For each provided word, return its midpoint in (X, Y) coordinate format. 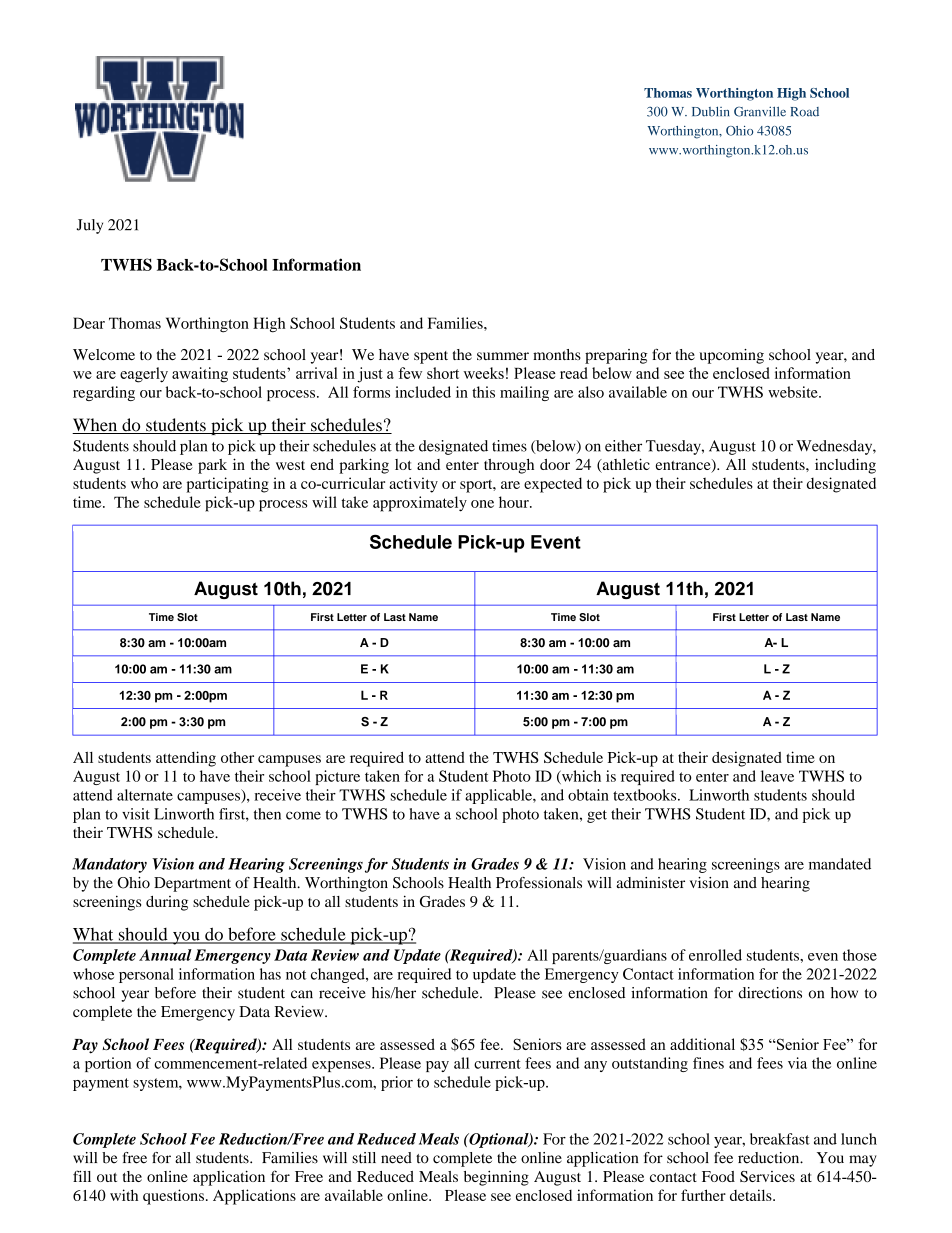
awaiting (200, 375)
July (90, 226)
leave (777, 776)
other (237, 757)
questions (173, 1197)
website (794, 392)
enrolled (715, 955)
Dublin (710, 112)
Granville (760, 111)
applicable (499, 796)
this (483, 392)
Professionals (539, 883)
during (167, 903)
